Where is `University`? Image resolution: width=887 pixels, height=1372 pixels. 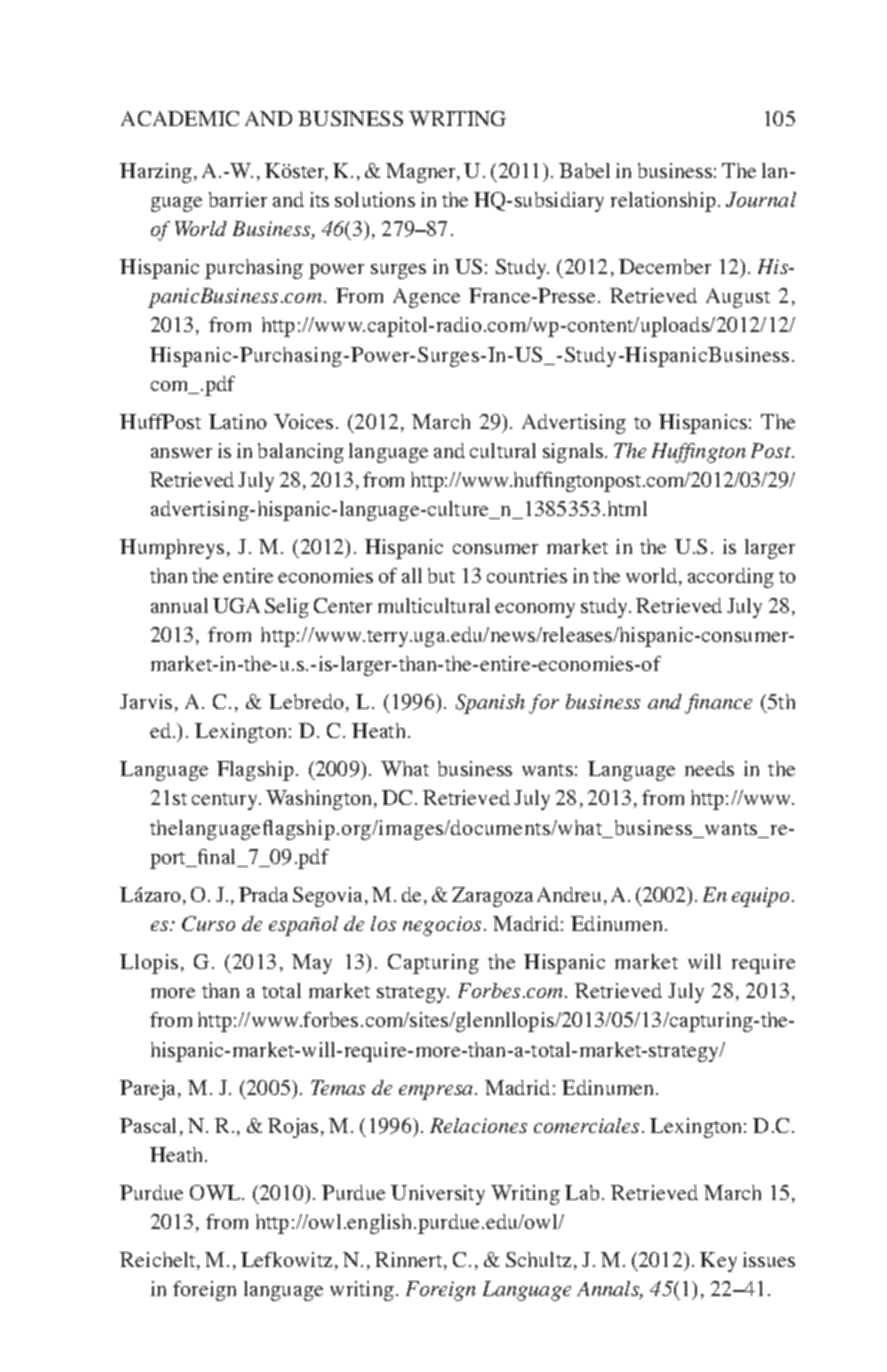
University is located at coordinates (438, 1195).
